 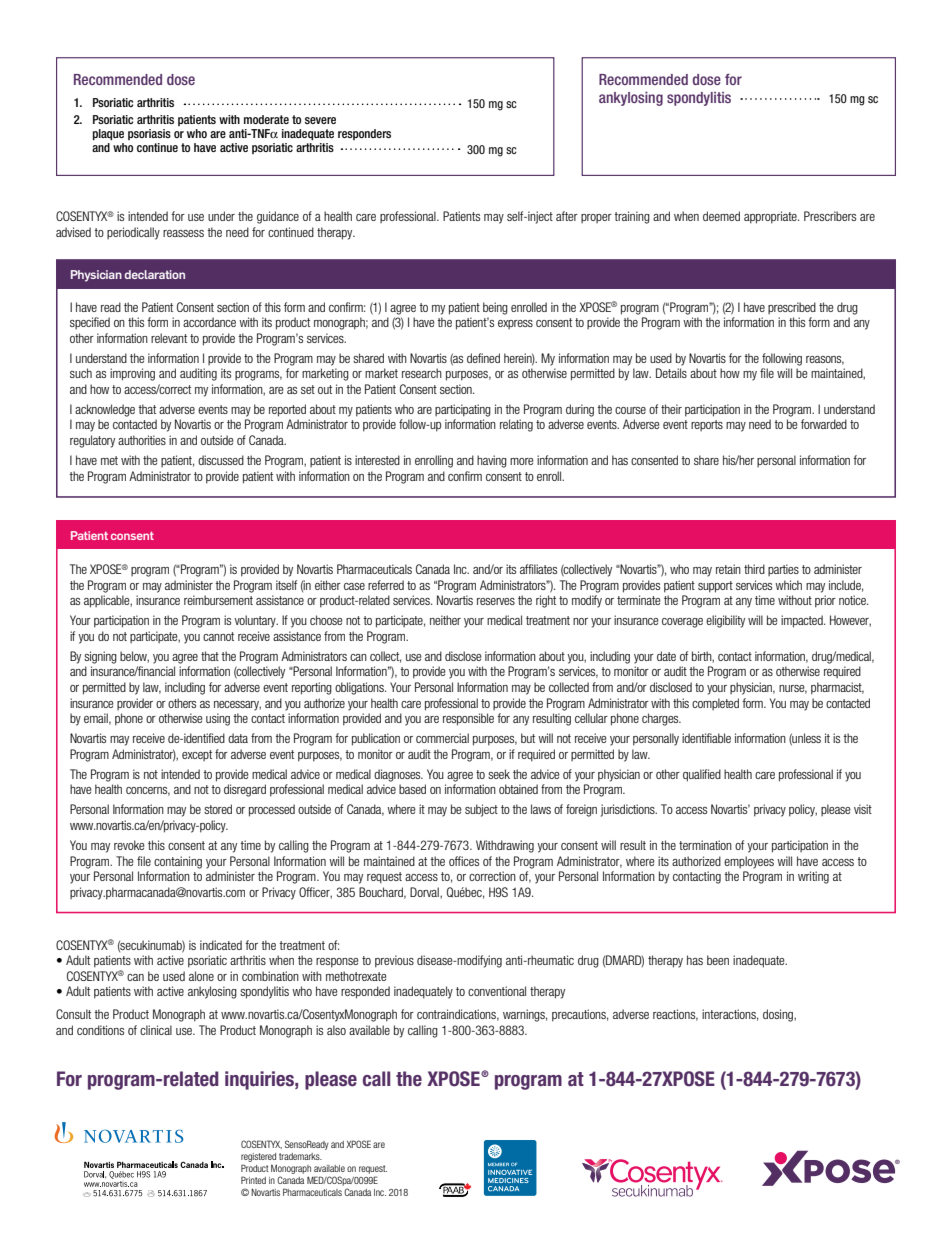 What do you see at coordinates (258, 1157) in the document?
I see `registered` at bounding box center [258, 1157].
